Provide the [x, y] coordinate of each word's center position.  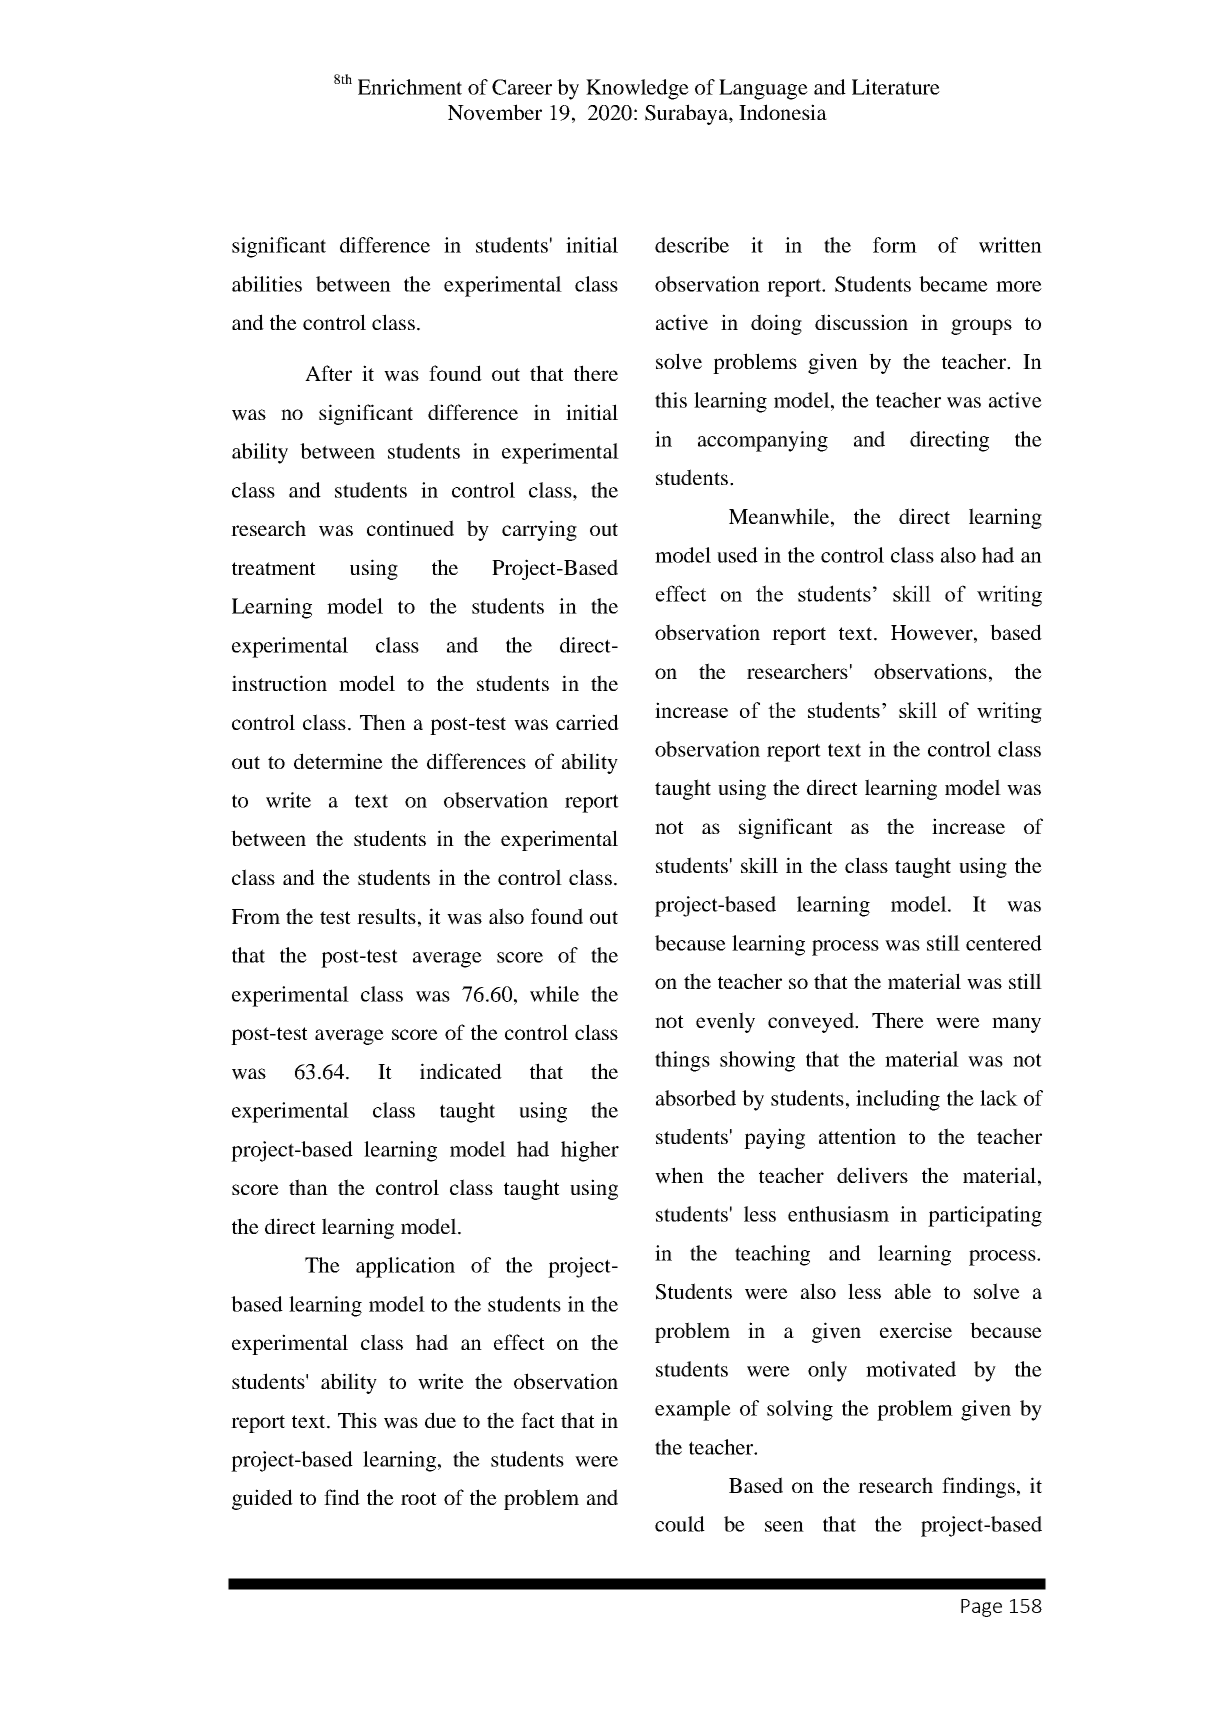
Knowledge [637, 89]
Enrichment [410, 87]
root [419, 1498]
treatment [274, 568]
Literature [896, 87]
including [898, 1100]
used [737, 555]
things [682, 1061]
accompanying [763, 441]
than [308, 1187]
